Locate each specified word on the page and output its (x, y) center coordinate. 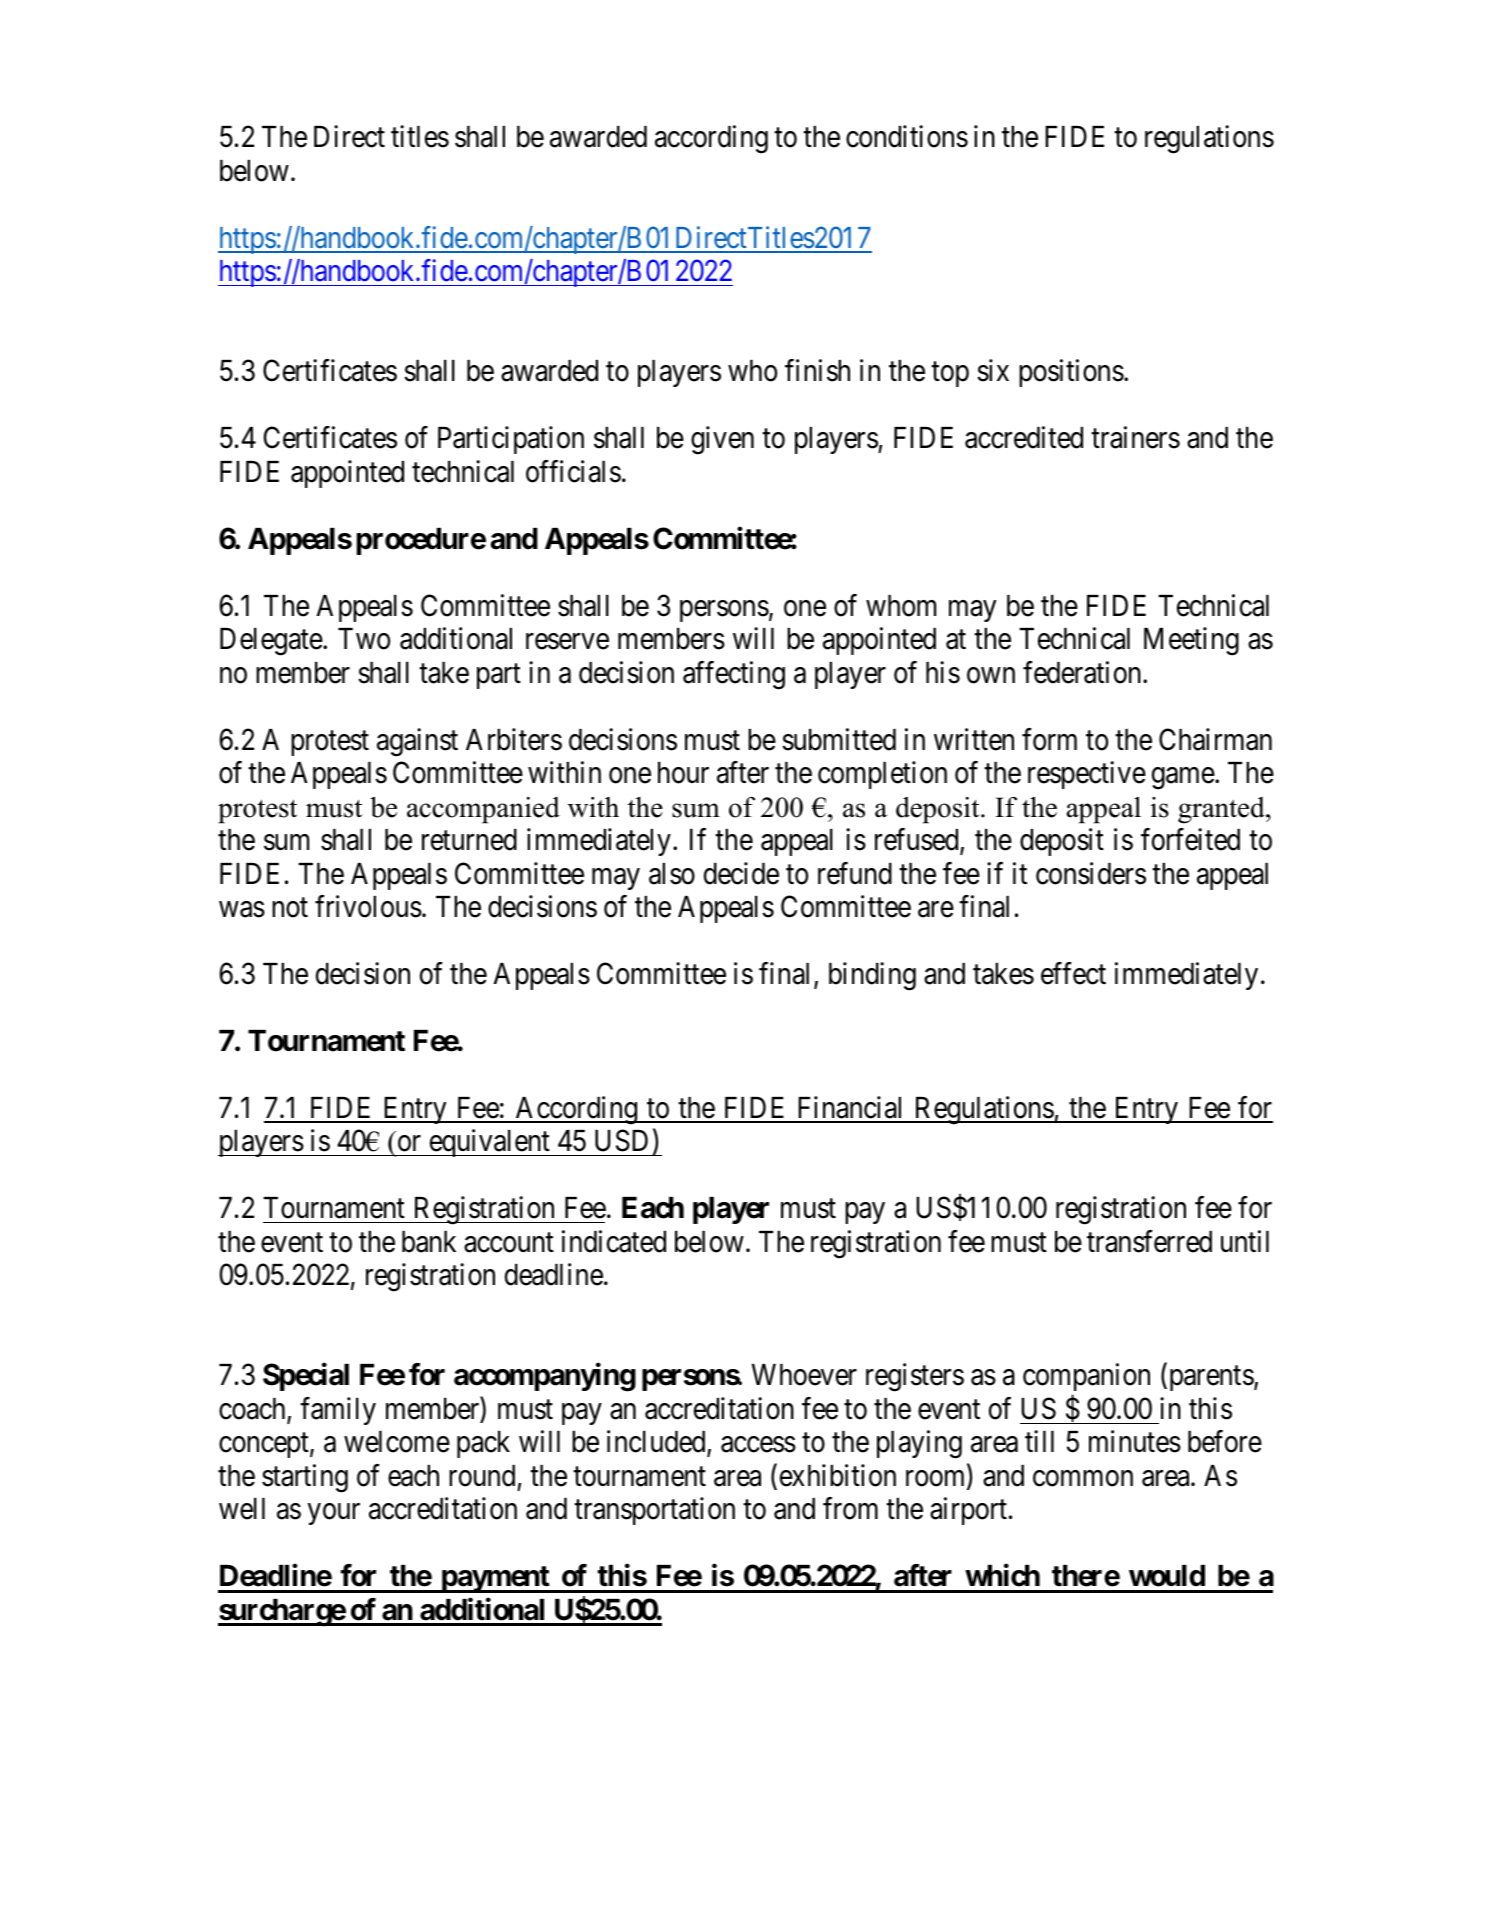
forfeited (1190, 839)
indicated (614, 1241)
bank (429, 1242)
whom (901, 606)
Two (364, 639)
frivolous (368, 906)
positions (1071, 373)
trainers (1135, 438)
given (722, 441)
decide (741, 873)
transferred (1149, 1241)
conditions (907, 136)
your (334, 1514)
